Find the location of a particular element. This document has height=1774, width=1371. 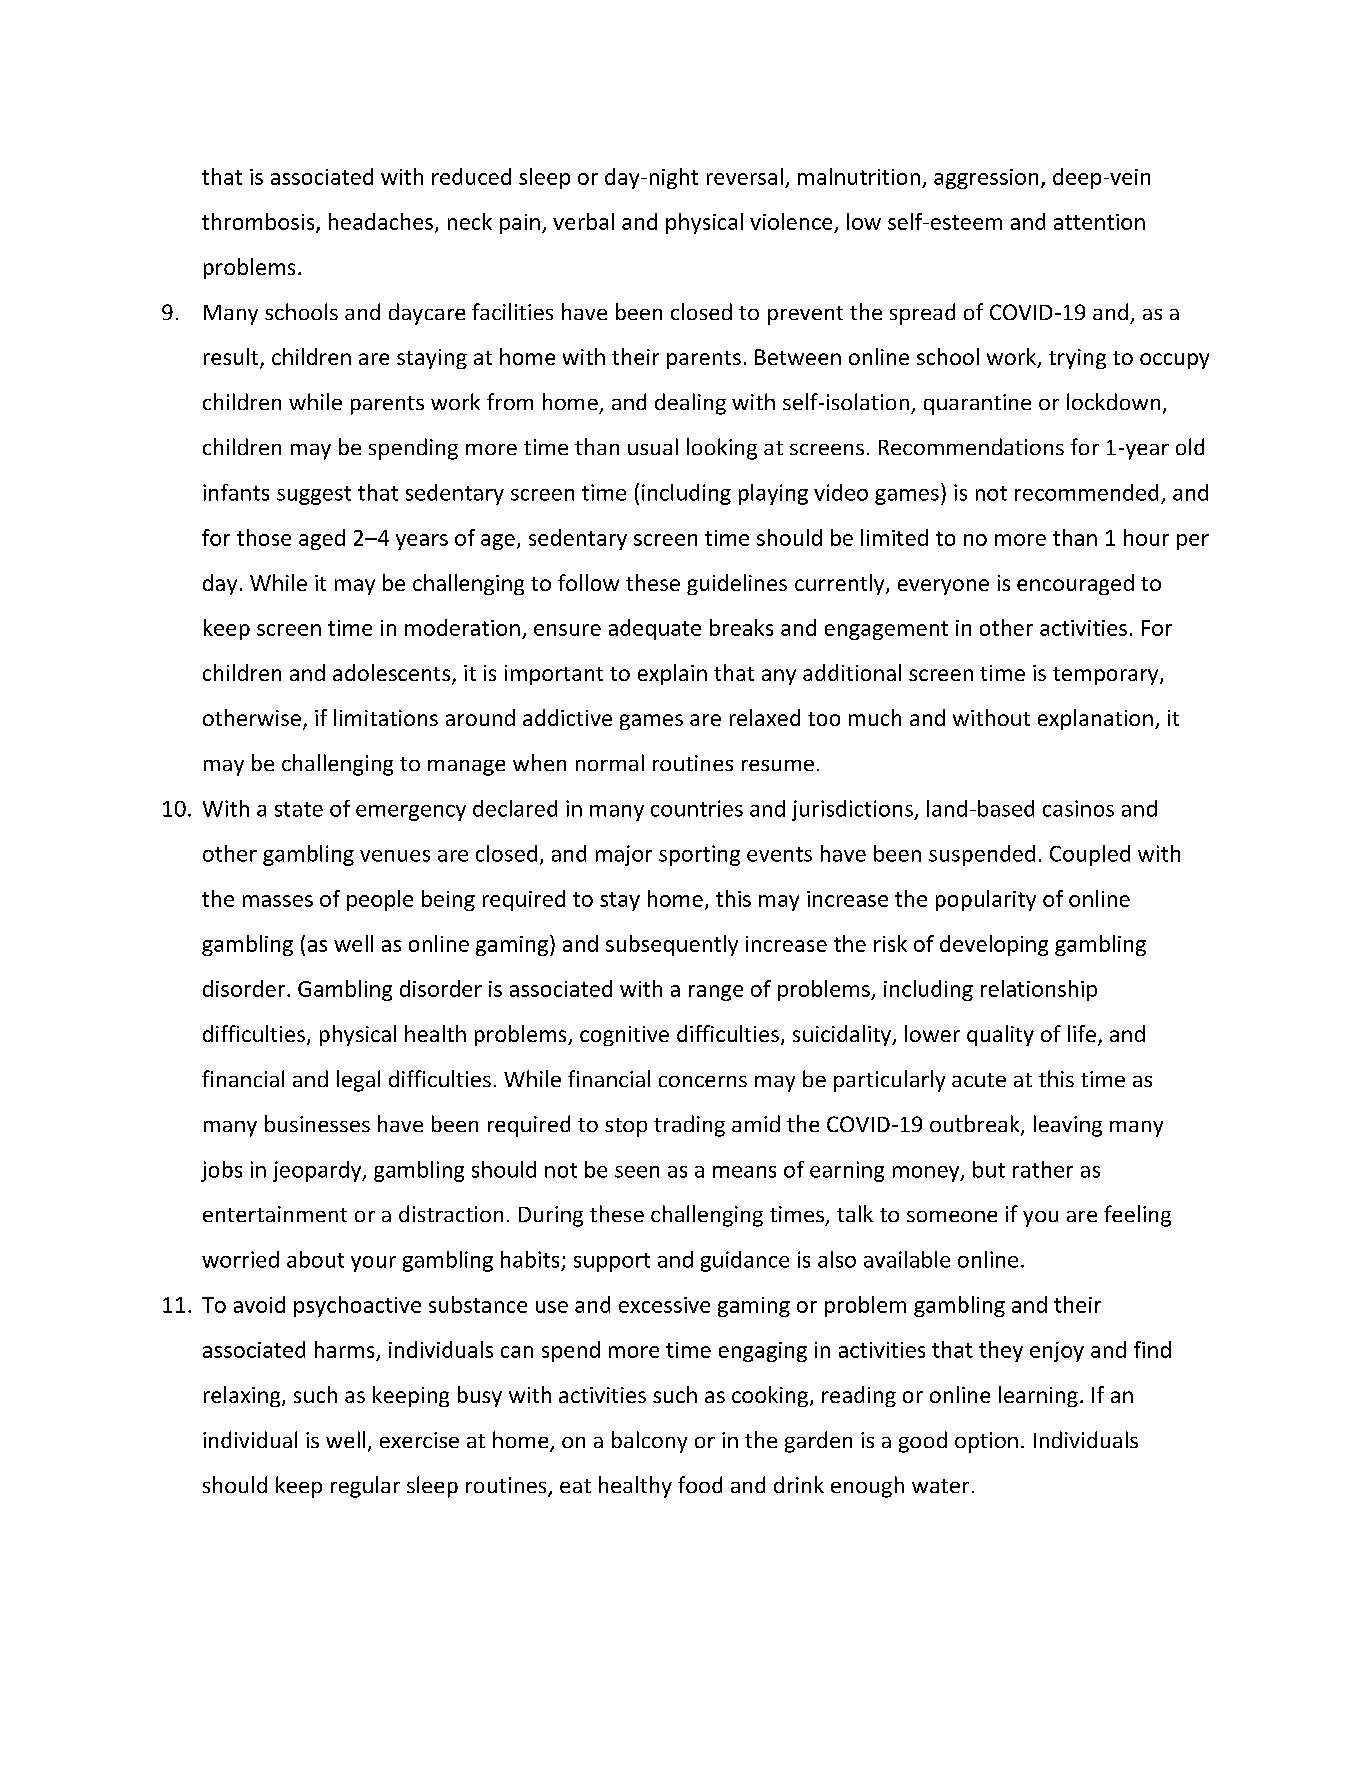

state is located at coordinates (299, 809).
